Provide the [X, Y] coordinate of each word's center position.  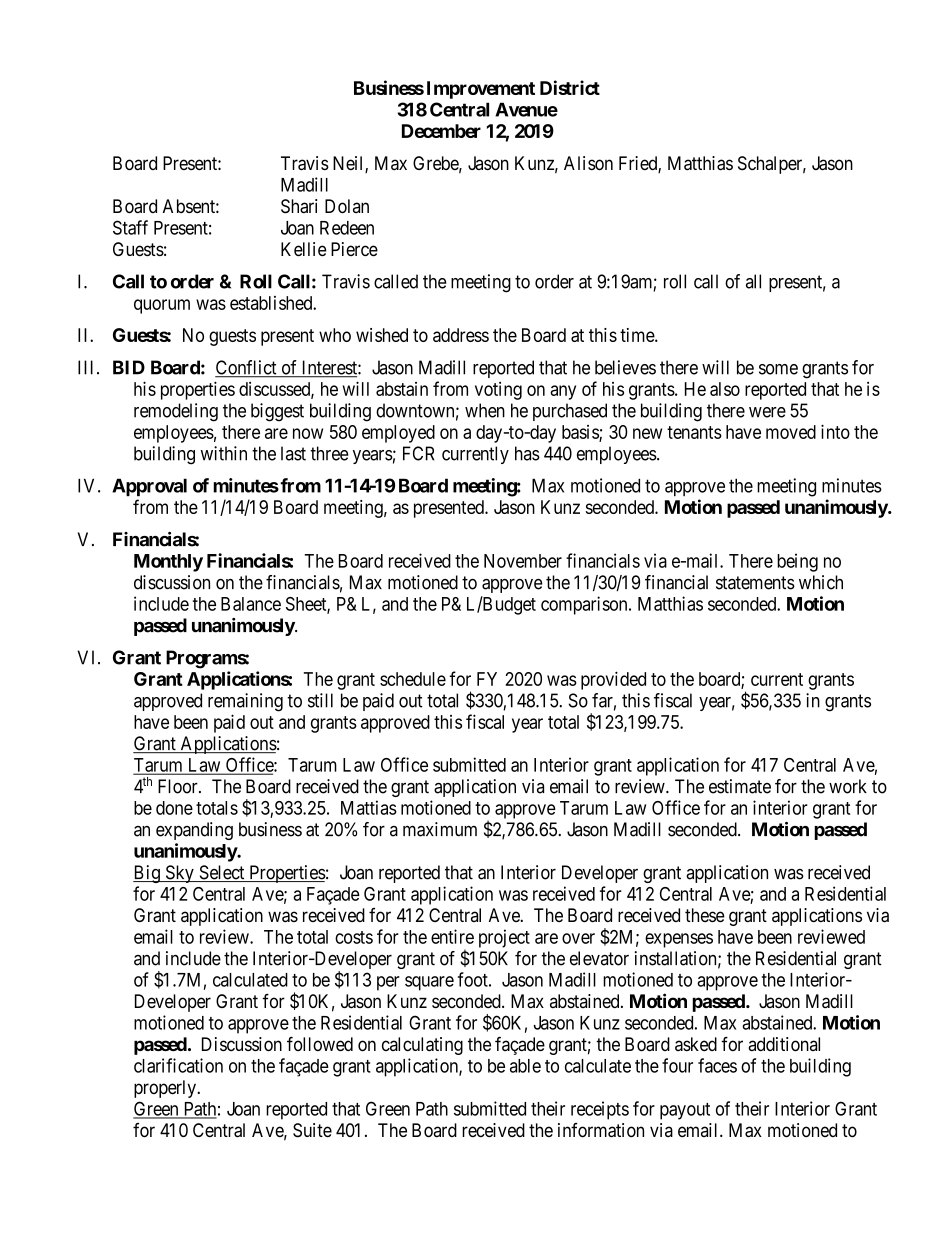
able [525, 1066]
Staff [130, 227]
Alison [588, 163]
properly [166, 1089]
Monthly [168, 563]
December [441, 131]
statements [755, 583]
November [523, 561]
